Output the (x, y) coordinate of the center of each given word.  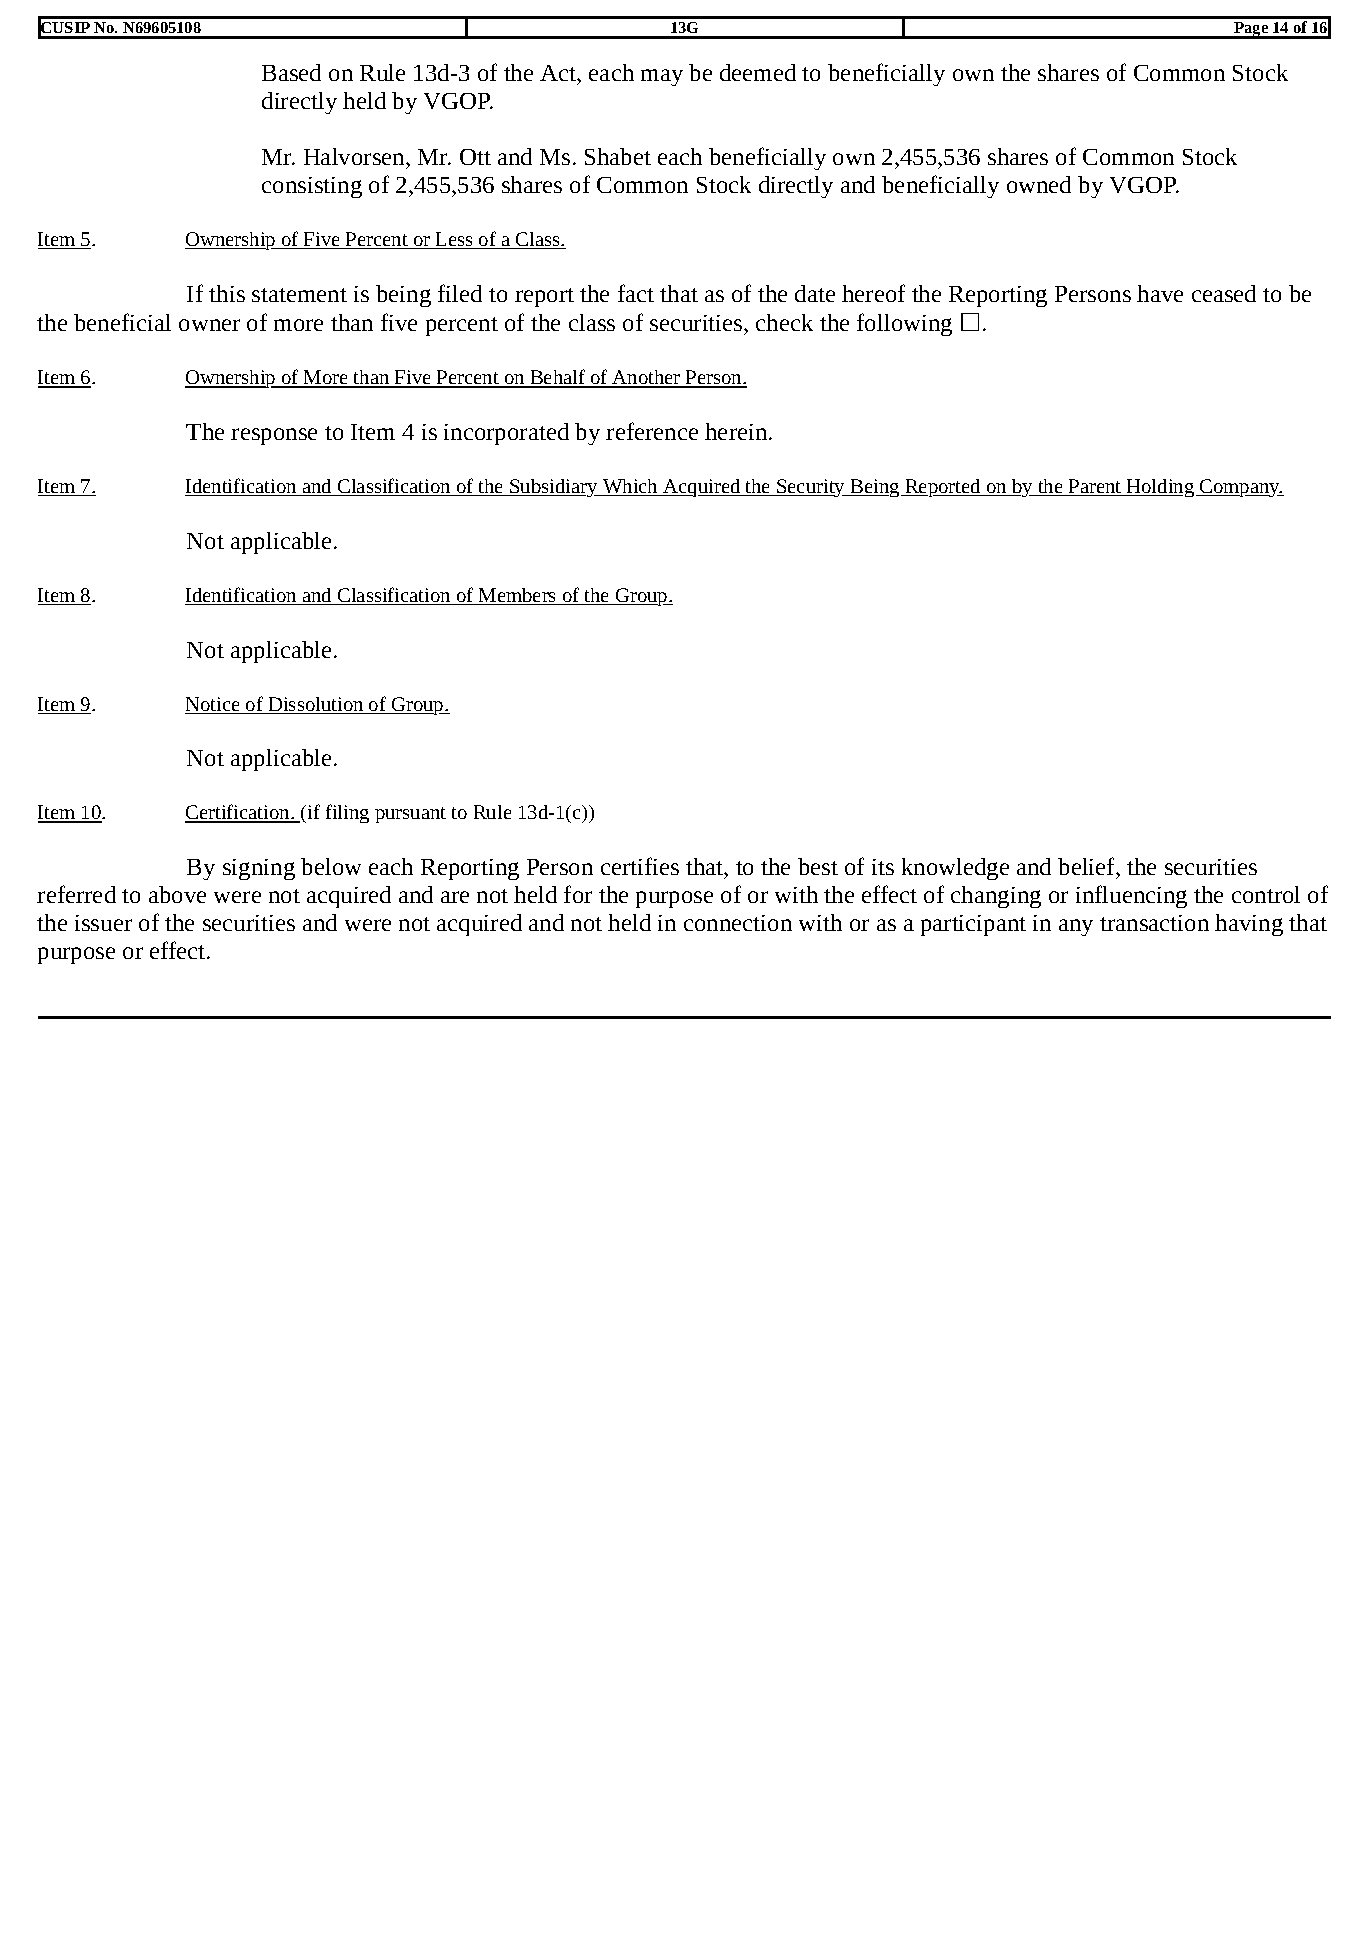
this (227, 293)
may (662, 77)
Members (518, 596)
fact (636, 293)
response (274, 436)
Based (291, 72)
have (1160, 293)
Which (631, 487)
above (177, 894)
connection (738, 923)
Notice (213, 705)
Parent (1095, 487)
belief (1087, 866)
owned (1039, 184)
